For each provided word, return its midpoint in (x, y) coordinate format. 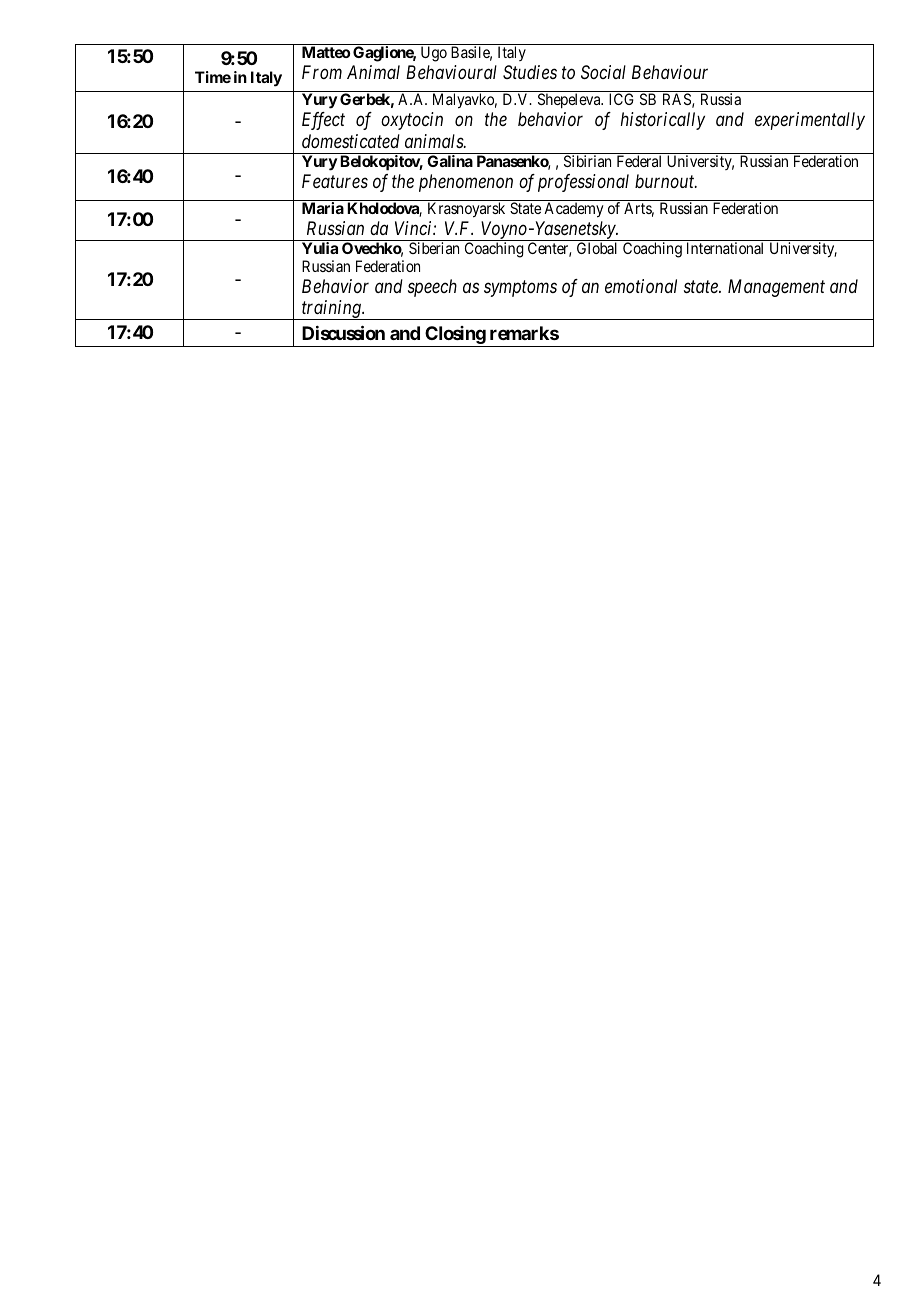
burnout (666, 181)
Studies (530, 72)
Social (603, 72)
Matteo (326, 52)
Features (335, 181)
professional (583, 183)
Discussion (343, 332)
